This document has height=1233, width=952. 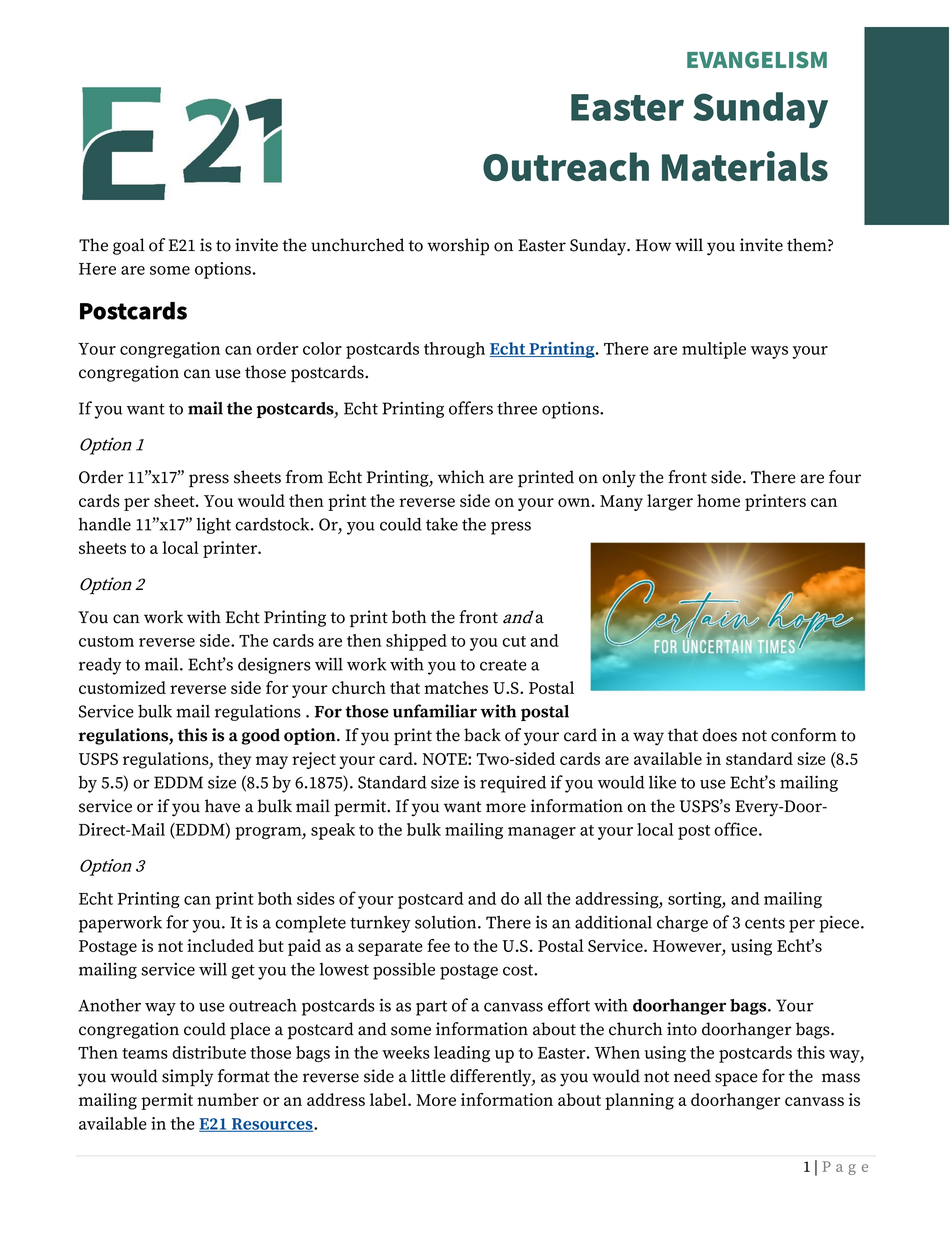 I want to click on light, so click(x=214, y=526).
